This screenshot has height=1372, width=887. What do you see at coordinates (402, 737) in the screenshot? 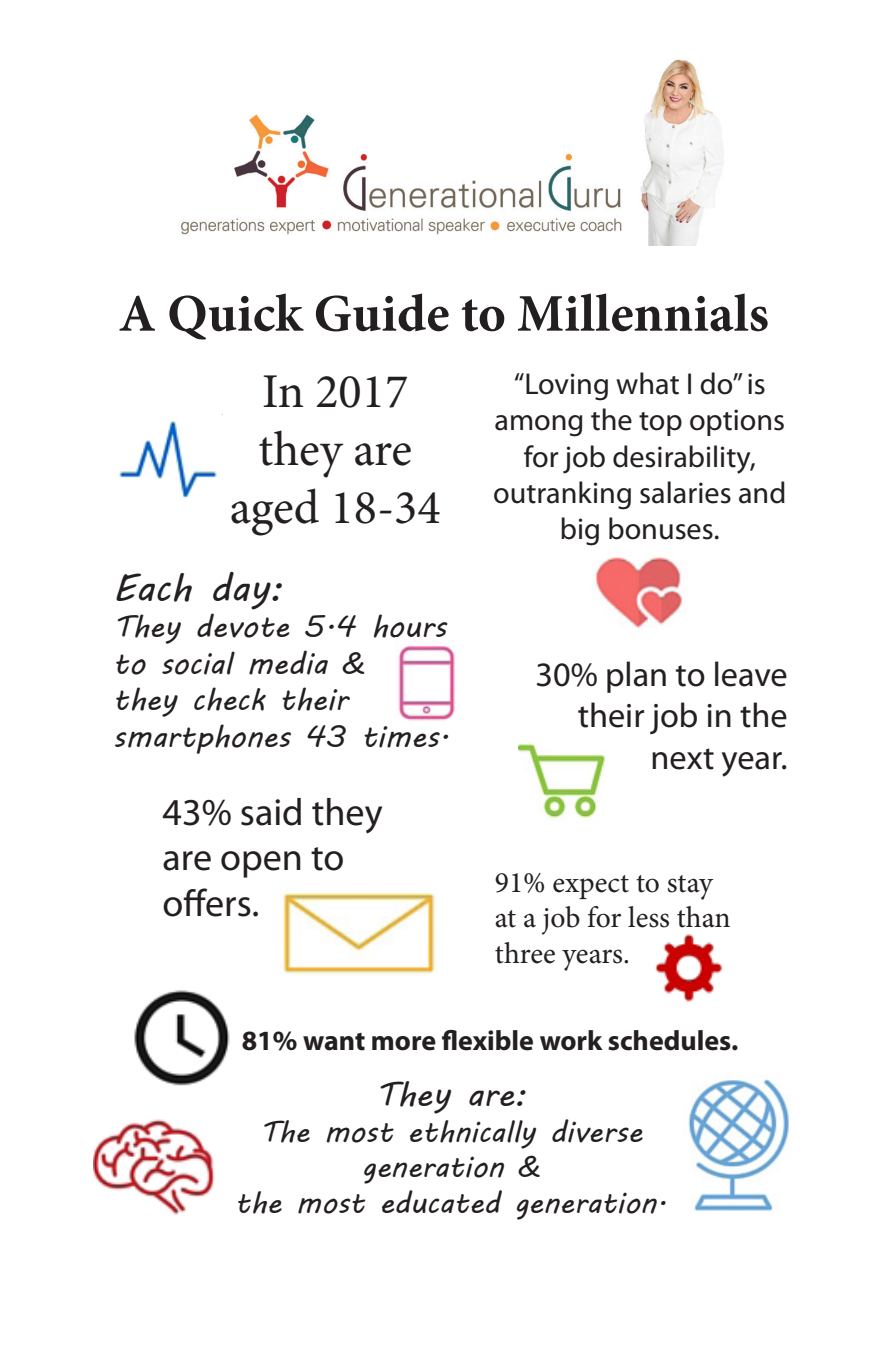
I see `times` at bounding box center [402, 737].
